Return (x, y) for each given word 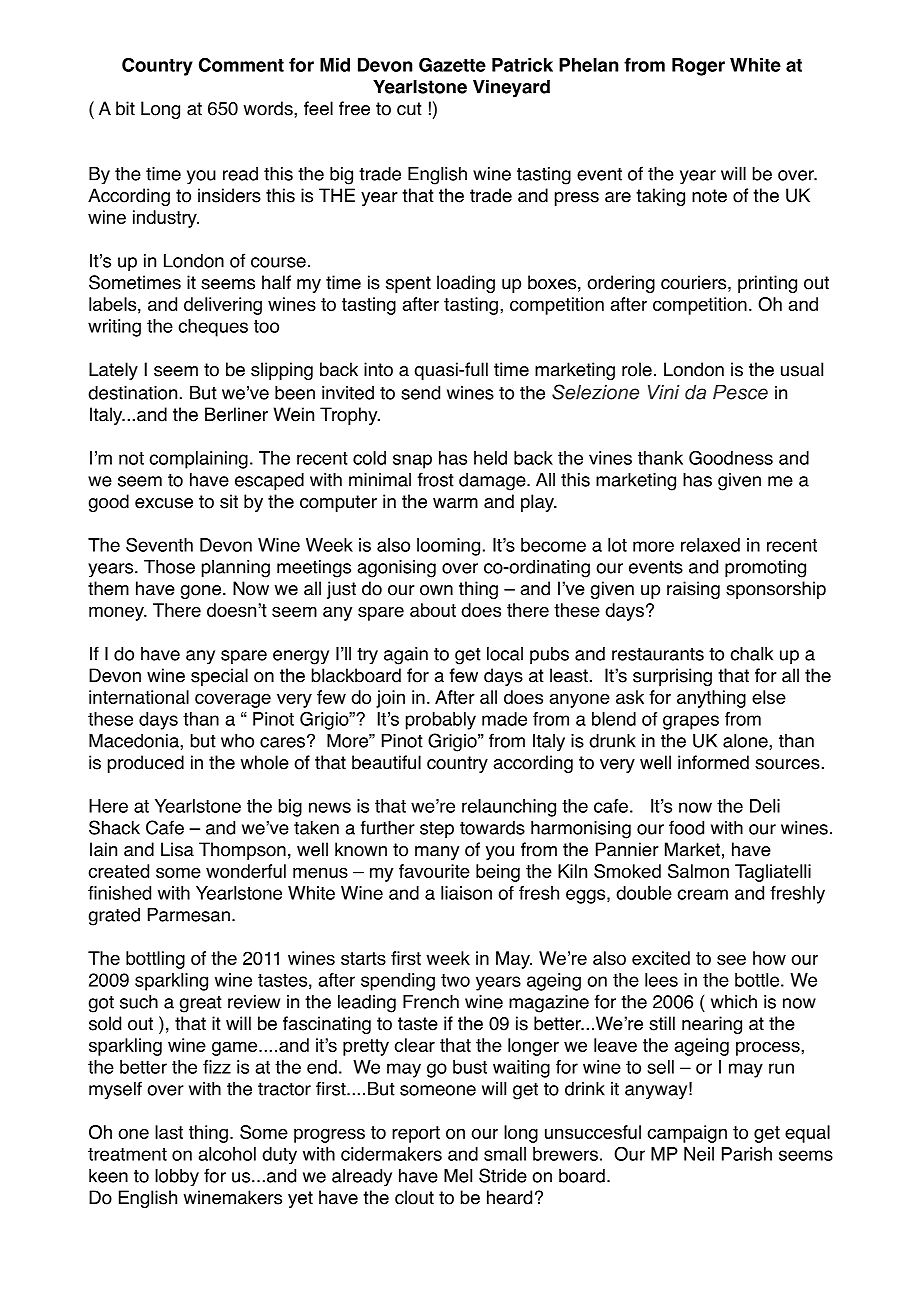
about (433, 610)
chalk (751, 654)
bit (125, 108)
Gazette (452, 64)
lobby (177, 1177)
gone (201, 592)
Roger (698, 67)
